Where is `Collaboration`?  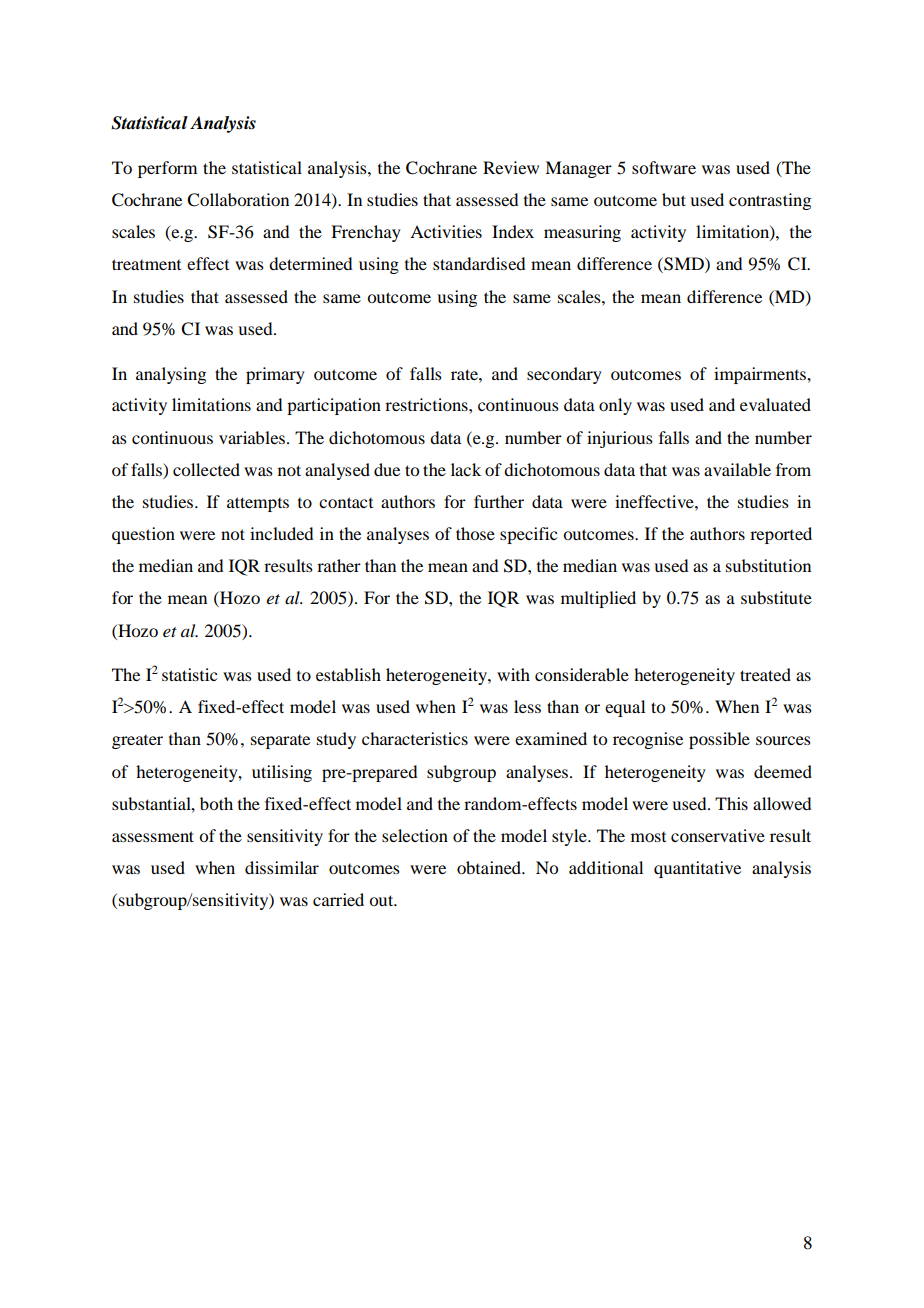
Collaboration is located at coordinates (238, 200).
